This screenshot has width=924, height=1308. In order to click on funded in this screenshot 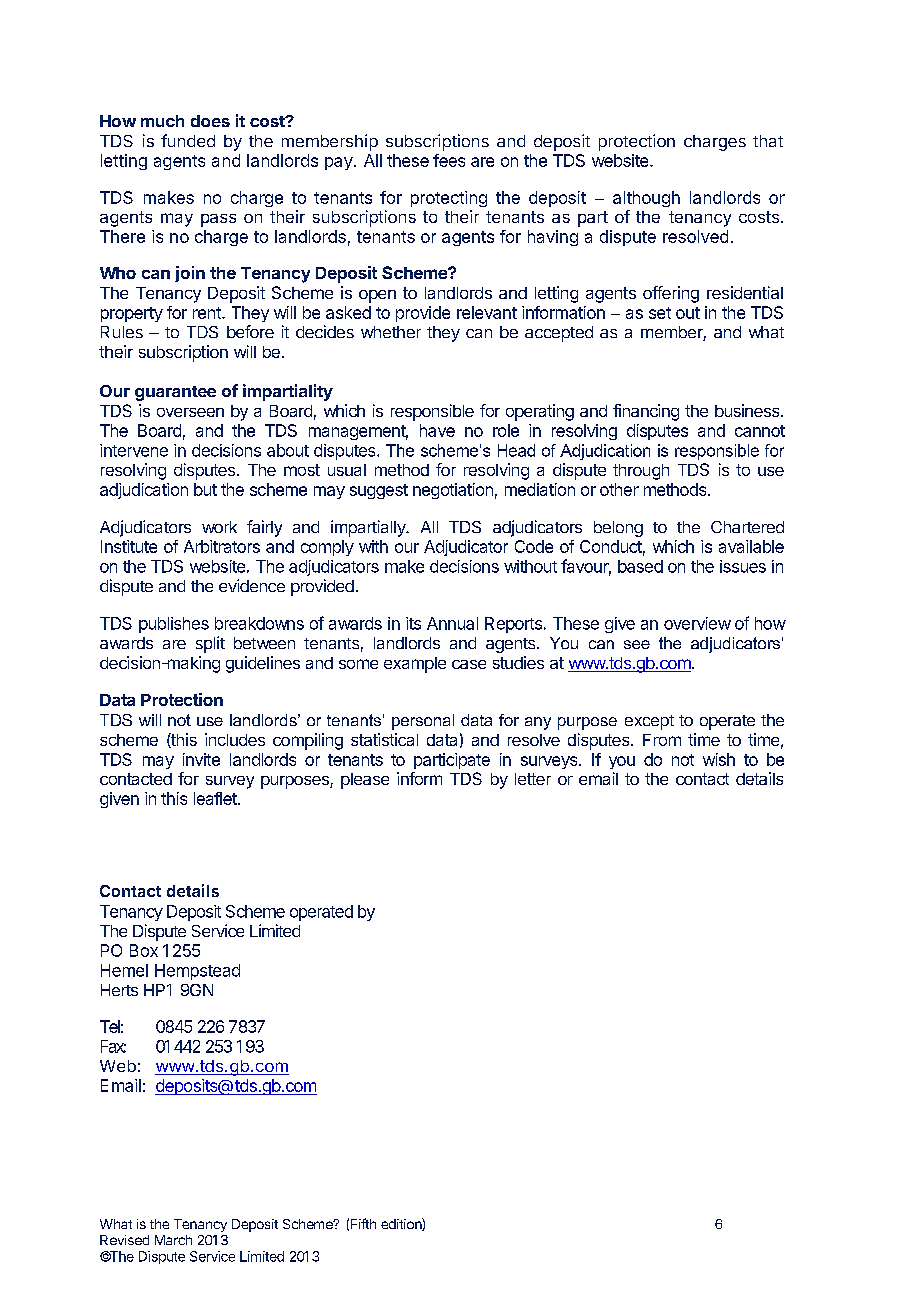, I will do `click(188, 140)`.
